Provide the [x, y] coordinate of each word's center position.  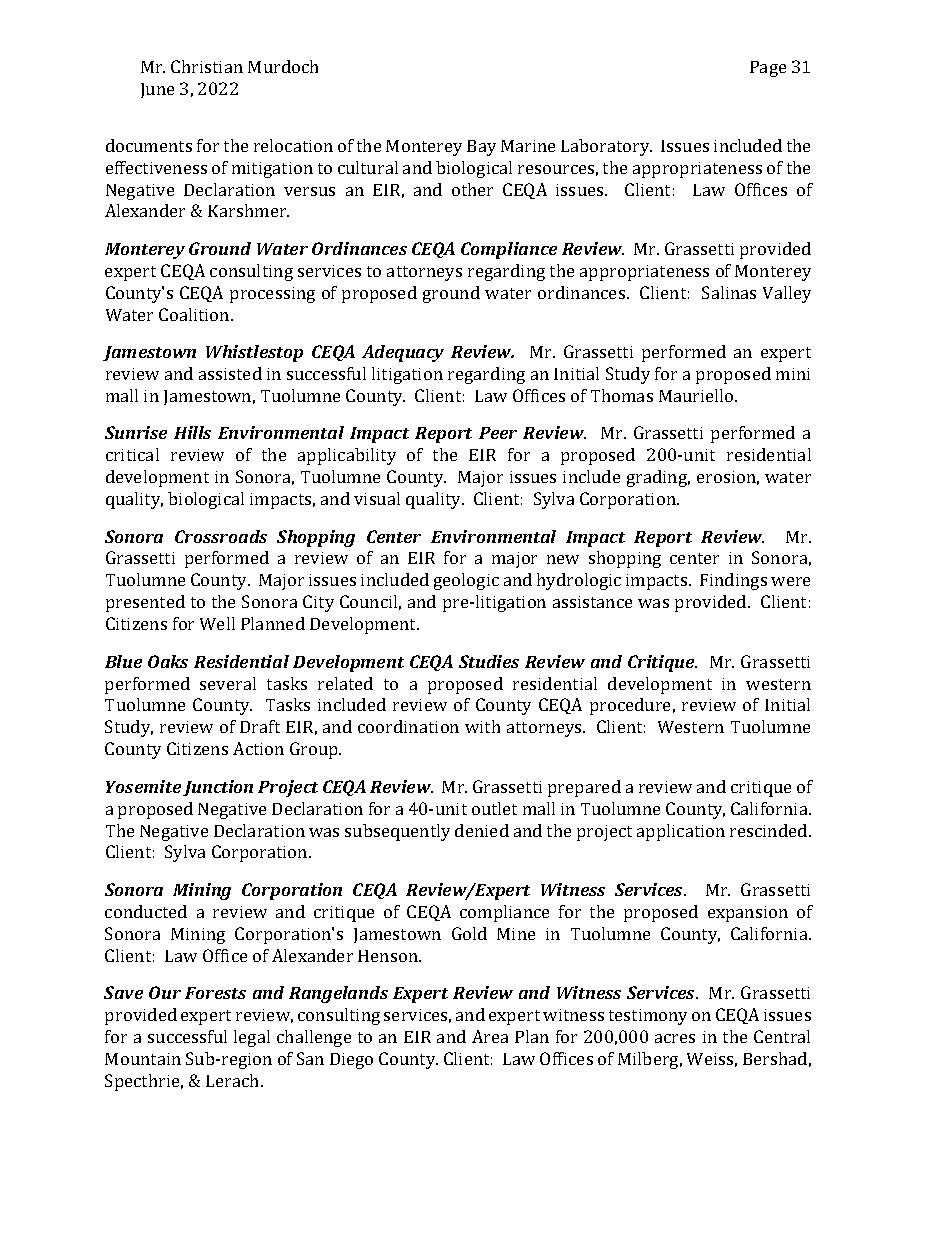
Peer [498, 433]
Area [490, 1036]
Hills [192, 432]
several [228, 683]
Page [768, 69]
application [681, 832]
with [482, 726]
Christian [207, 66]
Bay [481, 148]
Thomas [622, 395]
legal [252, 1038]
